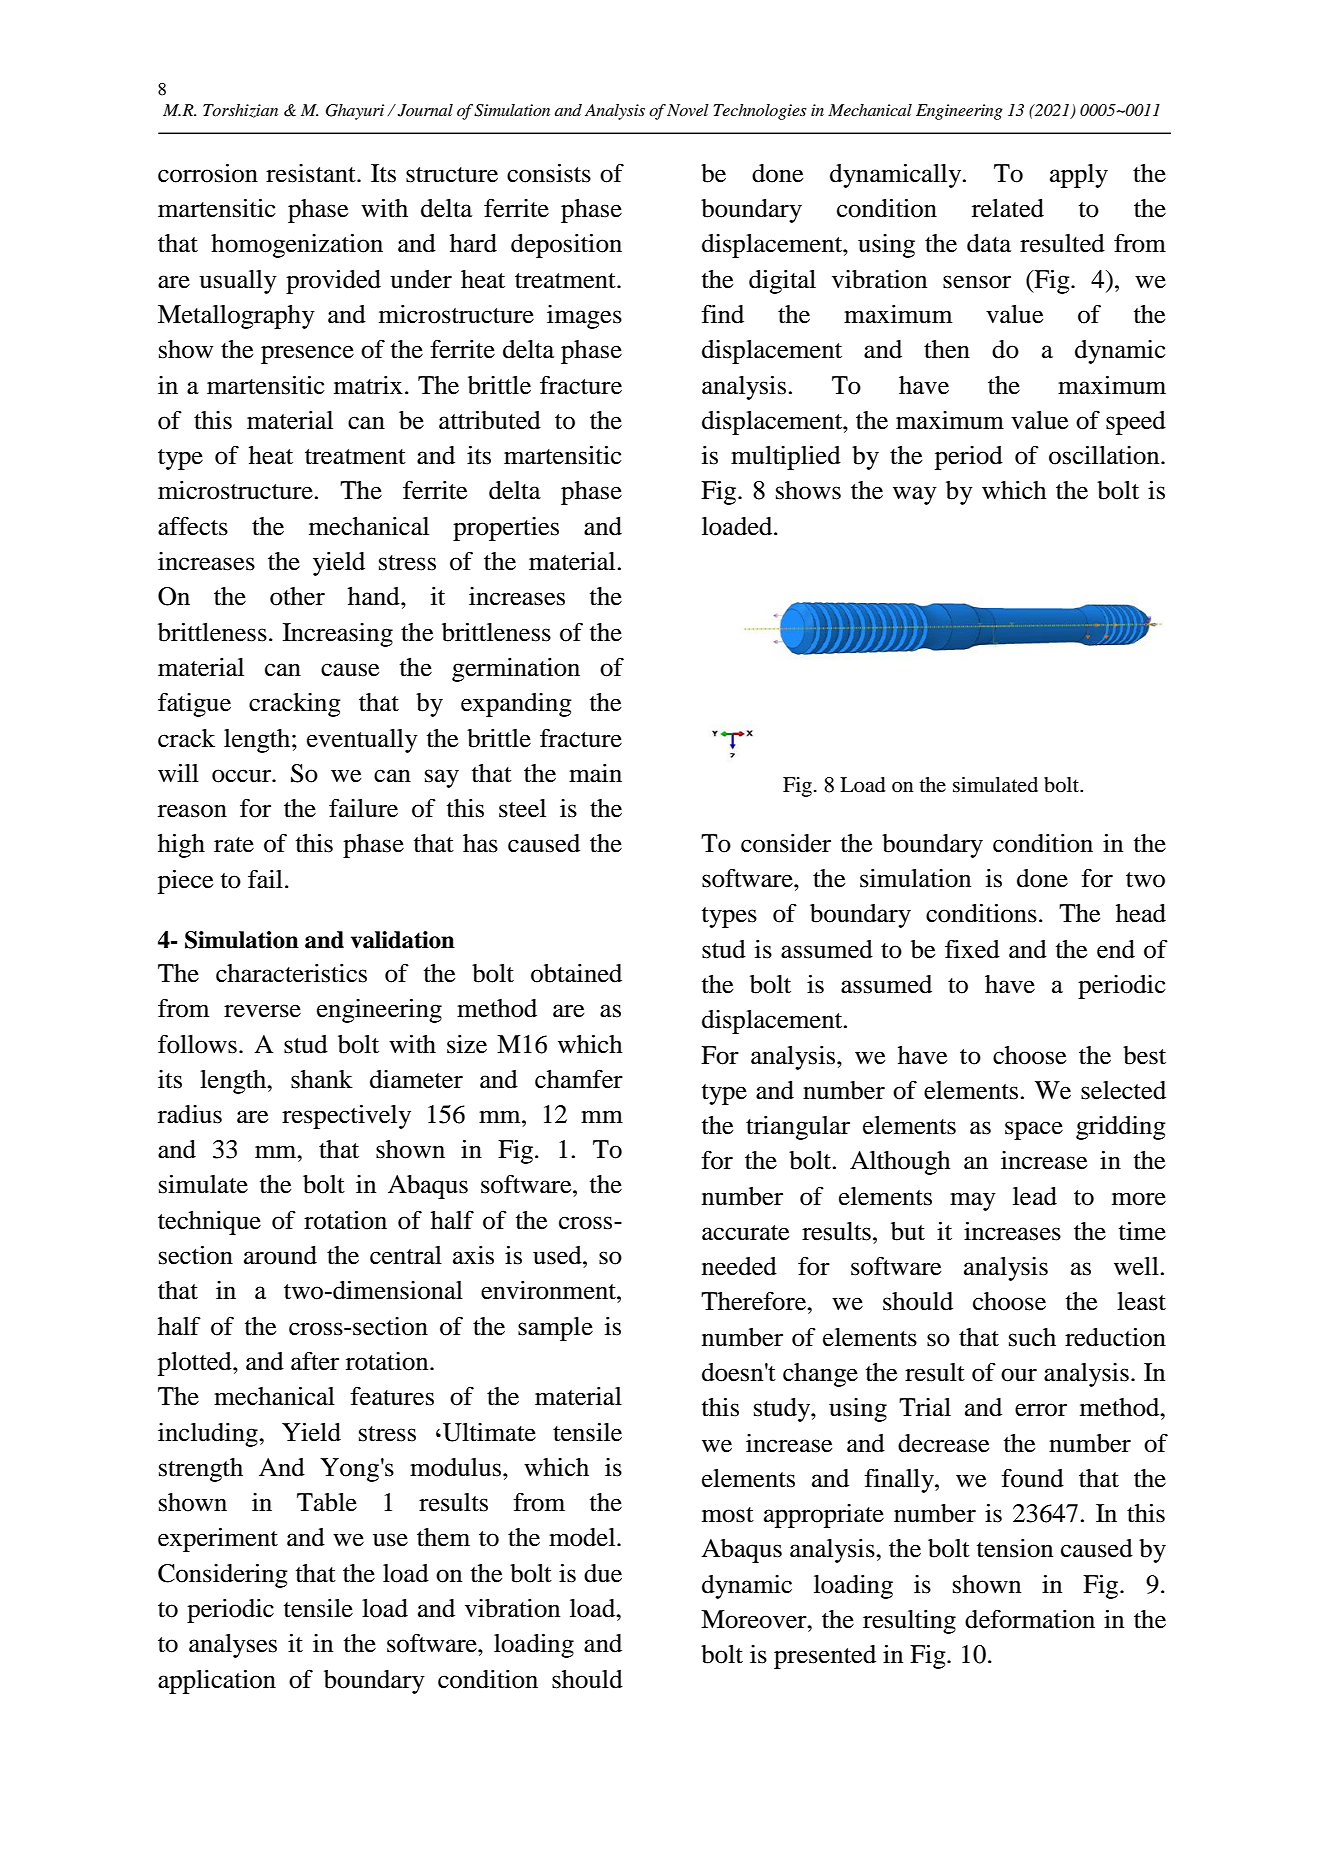 Image resolution: width=1324 pixels, height=1872 pixels. What do you see at coordinates (576, 973) in the image?
I see `obtained` at bounding box center [576, 973].
